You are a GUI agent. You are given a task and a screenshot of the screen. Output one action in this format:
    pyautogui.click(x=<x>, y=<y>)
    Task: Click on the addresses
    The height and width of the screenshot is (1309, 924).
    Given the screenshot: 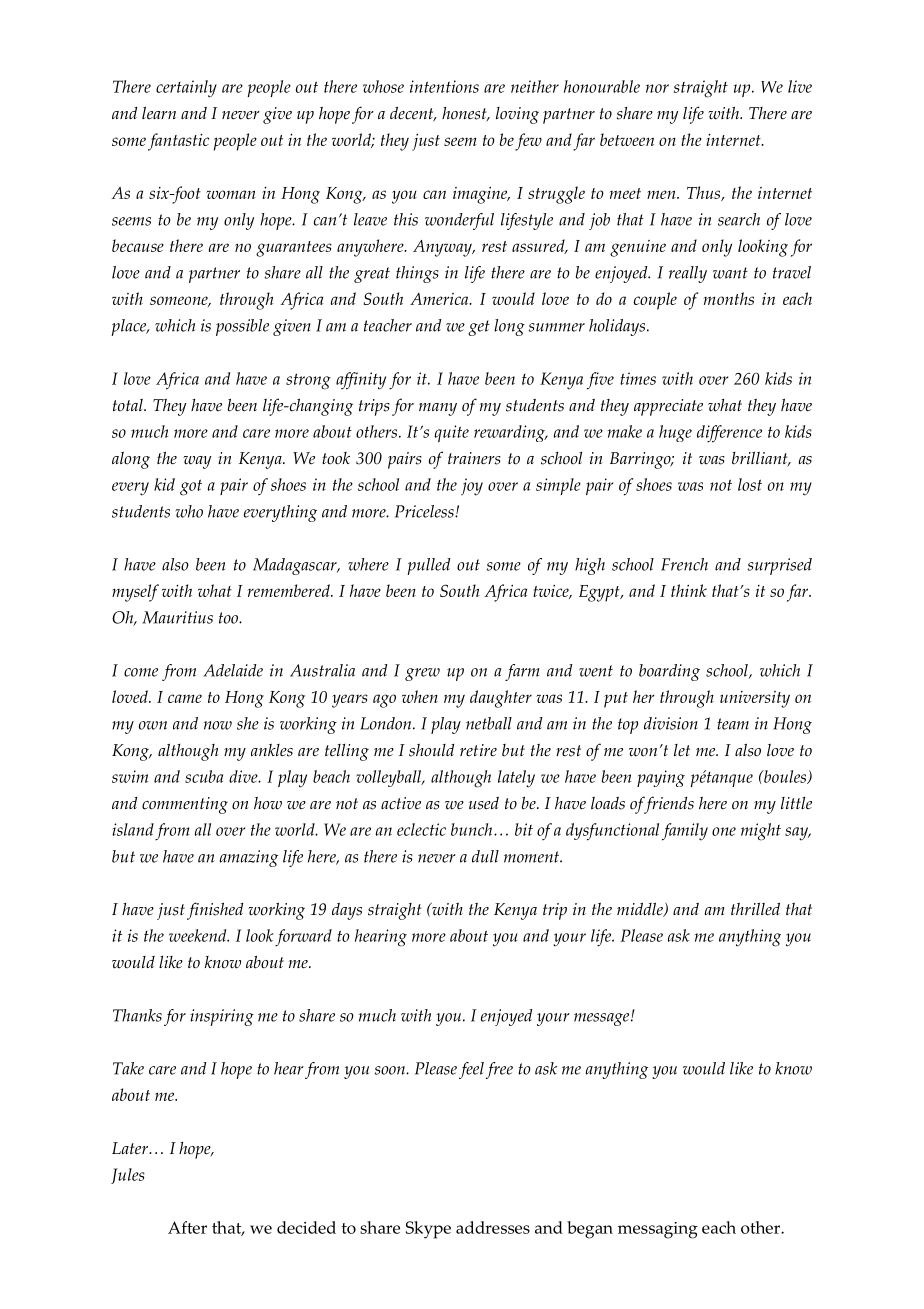 What is the action you would take?
    pyautogui.click(x=493, y=1227)
